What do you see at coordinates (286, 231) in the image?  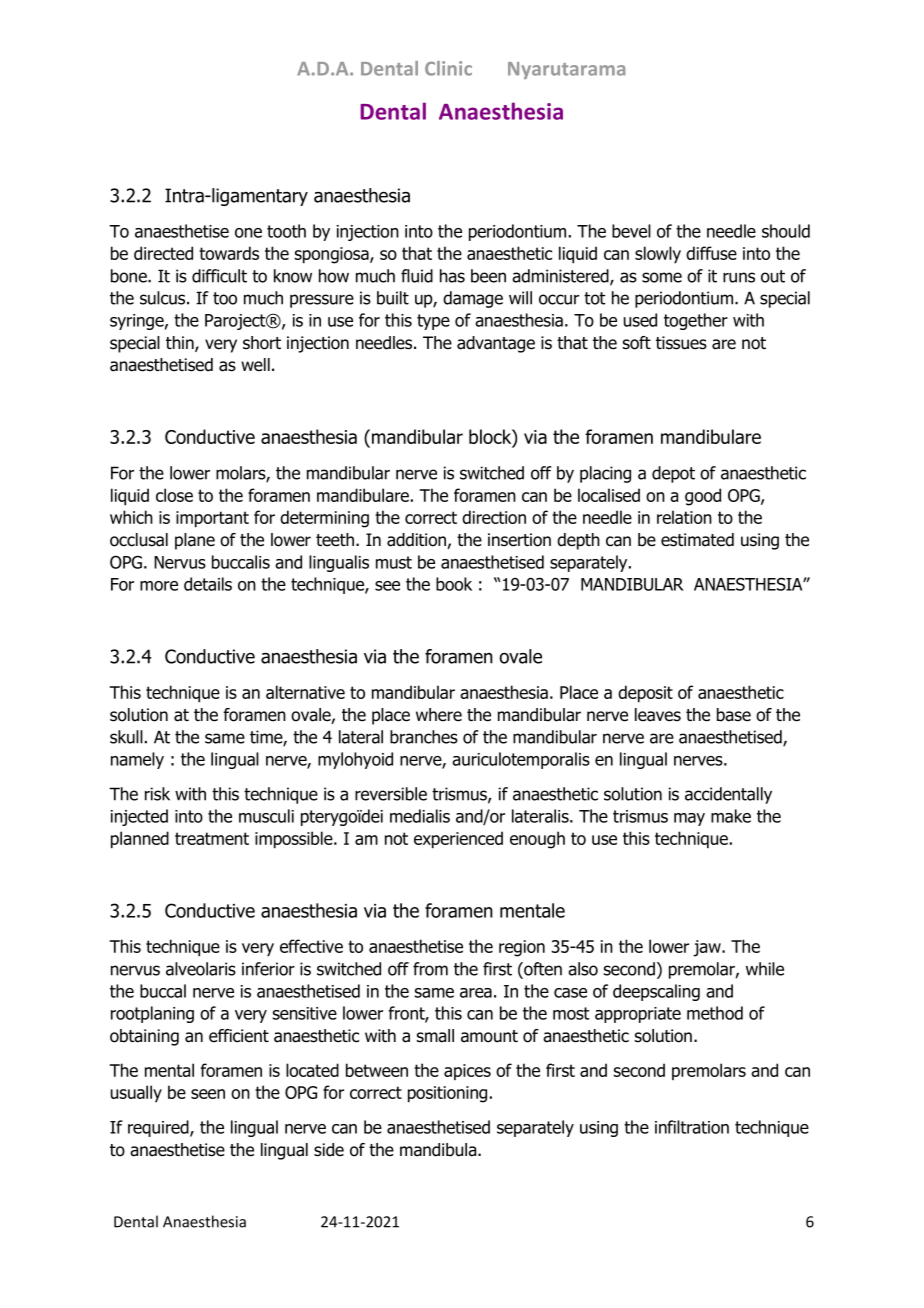 I see `tooth` at bounding box center [286, 231].
